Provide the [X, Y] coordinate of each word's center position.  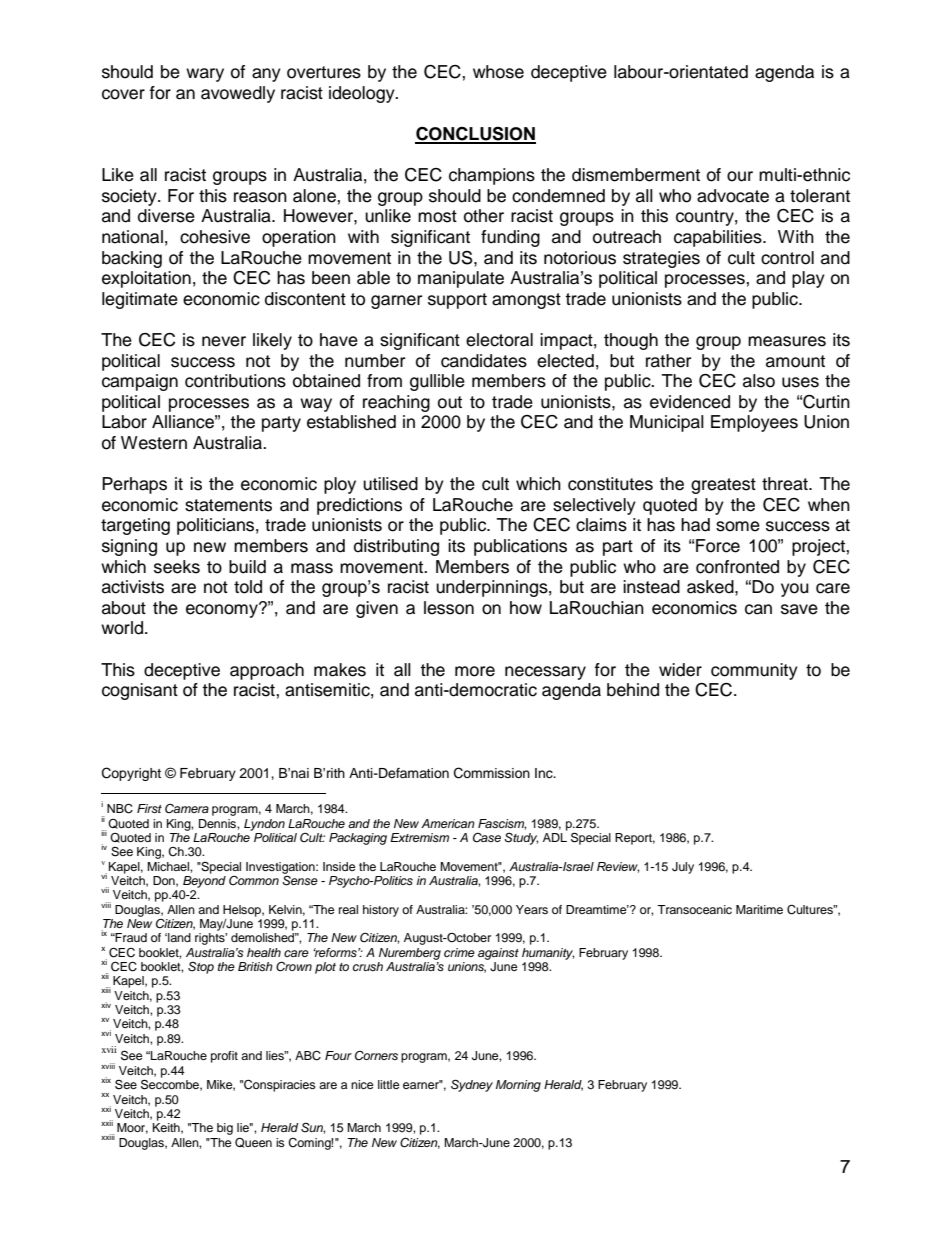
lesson [449, 608]
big [225, 1129]
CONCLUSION [475, 134]
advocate [733, 196]
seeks [177, 567]
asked [711, 587]
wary [205, 75]
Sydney [472, 1085]
